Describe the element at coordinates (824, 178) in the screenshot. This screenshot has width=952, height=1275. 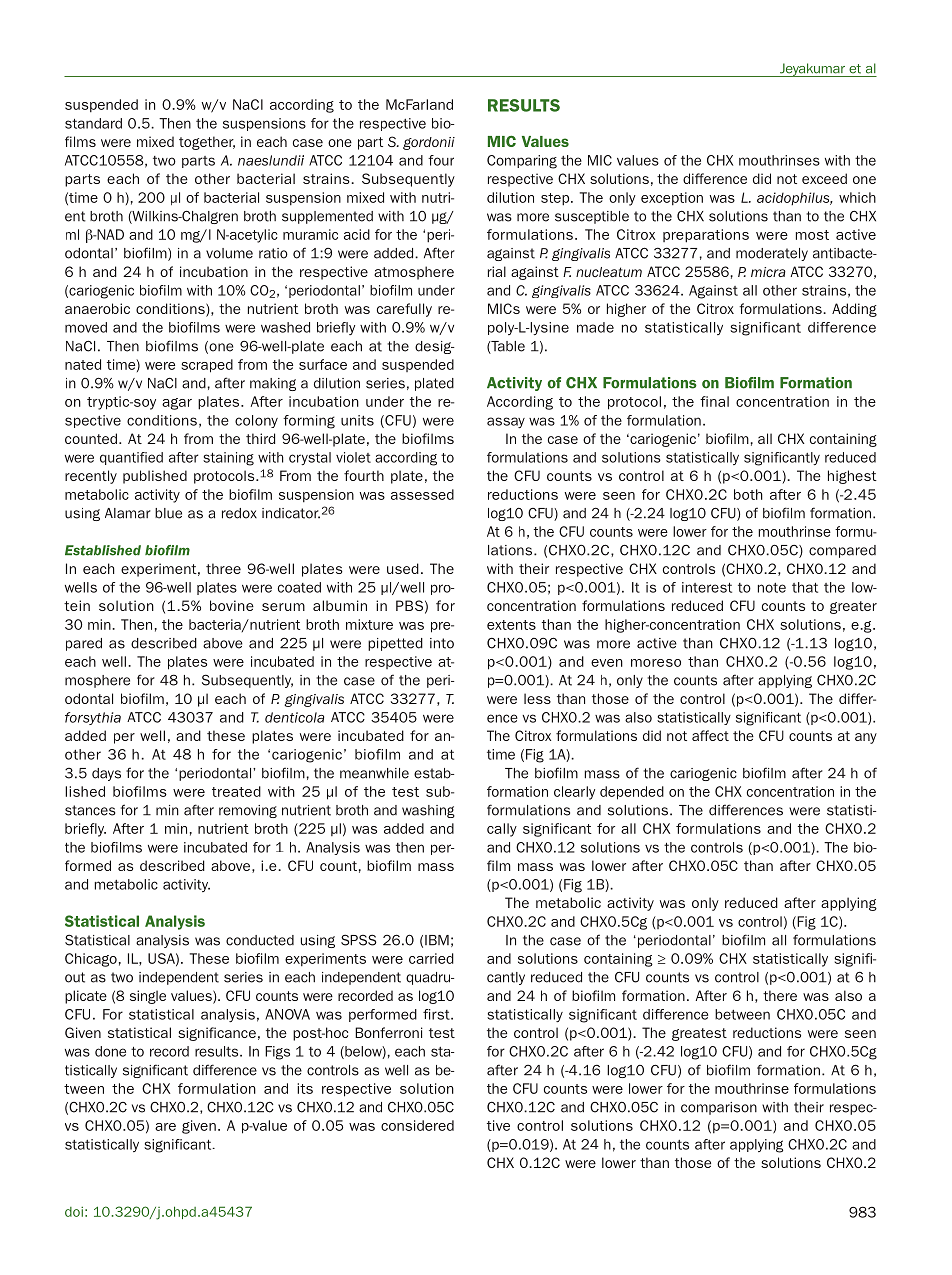
I see `exceed` at that location.
